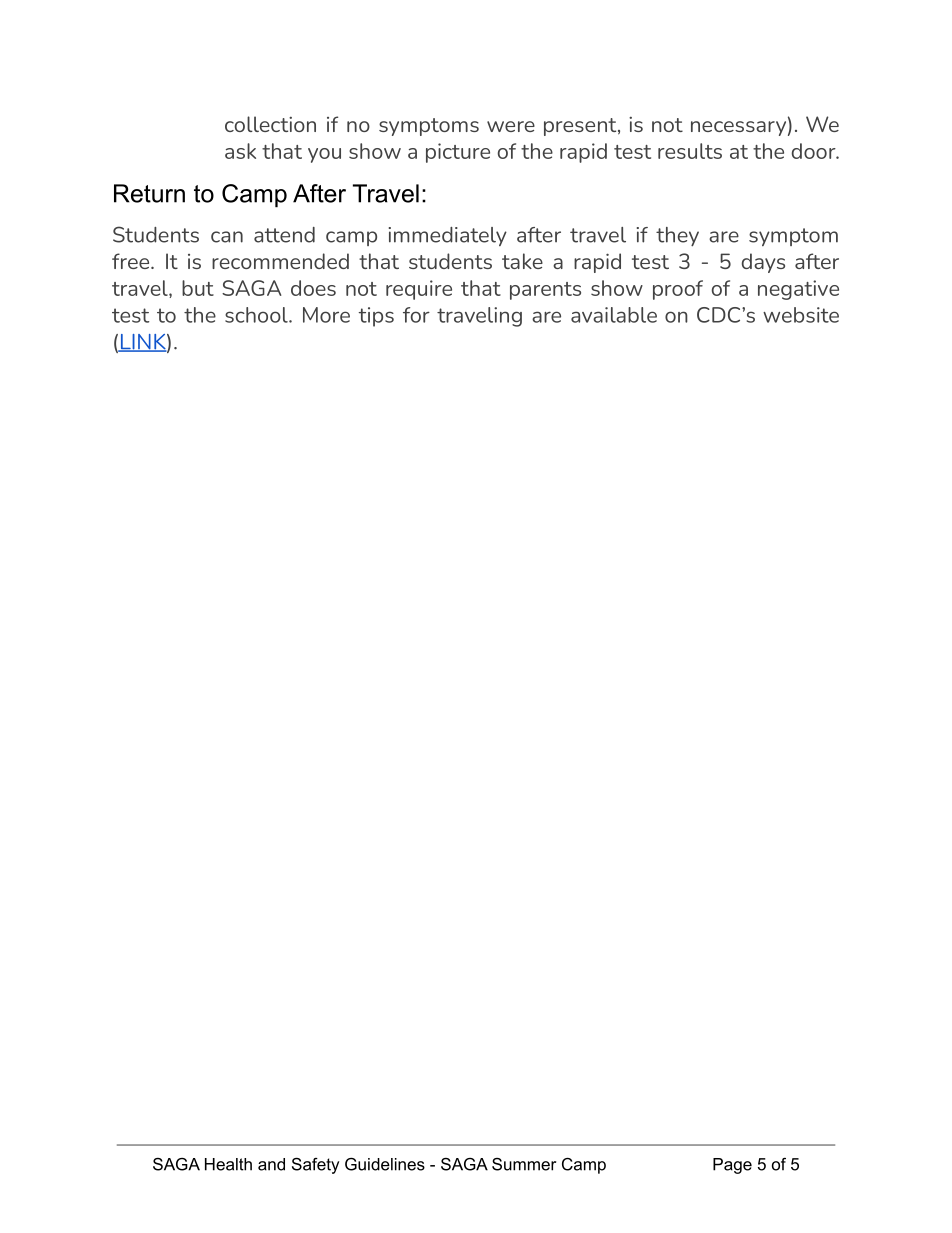 The height and width of the page is (1233, 952). What do you see at coordinates (416, 315) in the page?
I see `for` at bounding box center [416, 315].
